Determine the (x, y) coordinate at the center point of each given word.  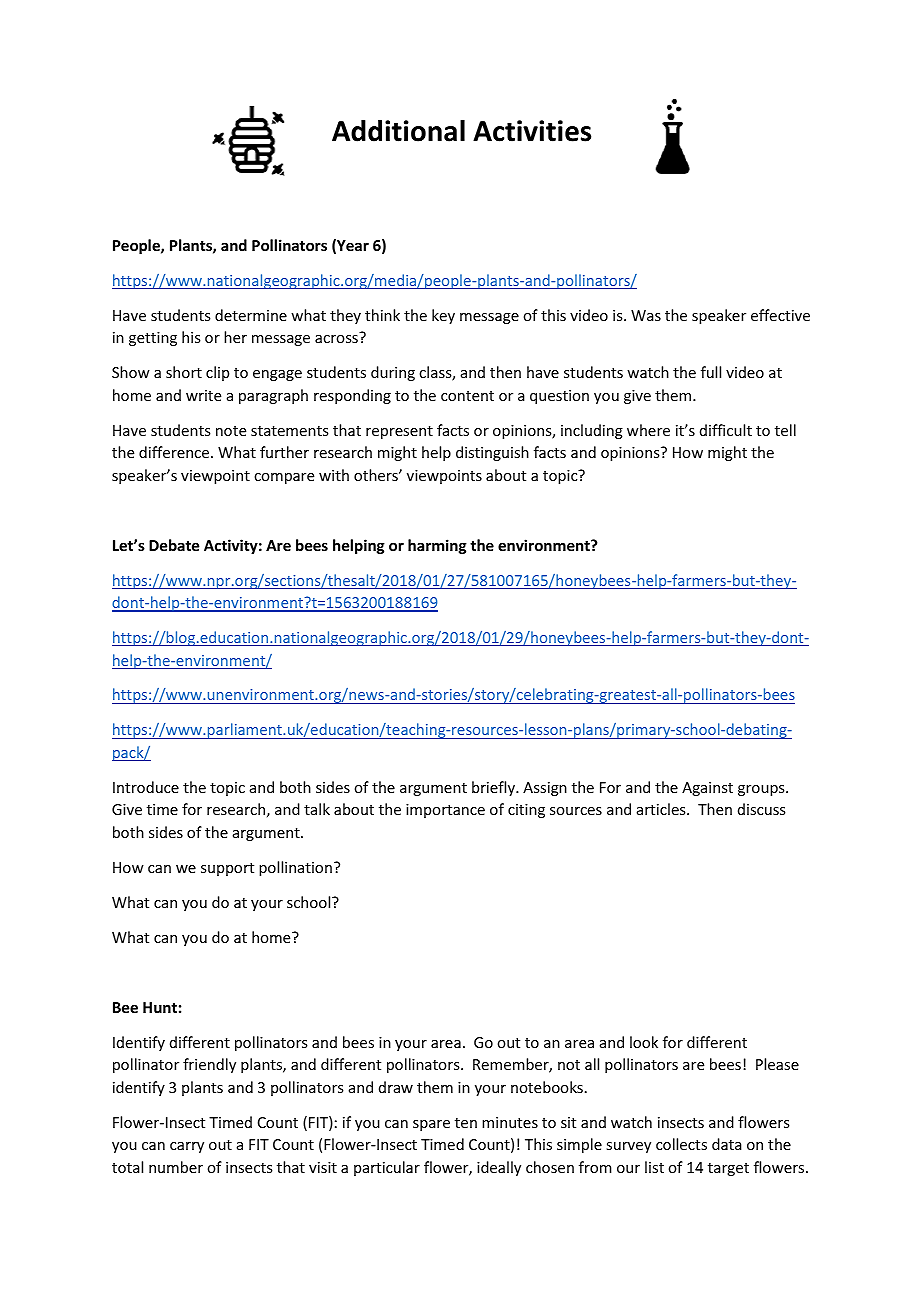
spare (431, 1125)
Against (707, 789)
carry (187, 1147)
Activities (532, 131)
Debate (174, 545)
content (467, 396)
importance (445, 811)
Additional (398, 131)
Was (646, 315)
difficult (726, 430)
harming (437, 546)
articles (662, 809)
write (203, 395)
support (227, 869)
